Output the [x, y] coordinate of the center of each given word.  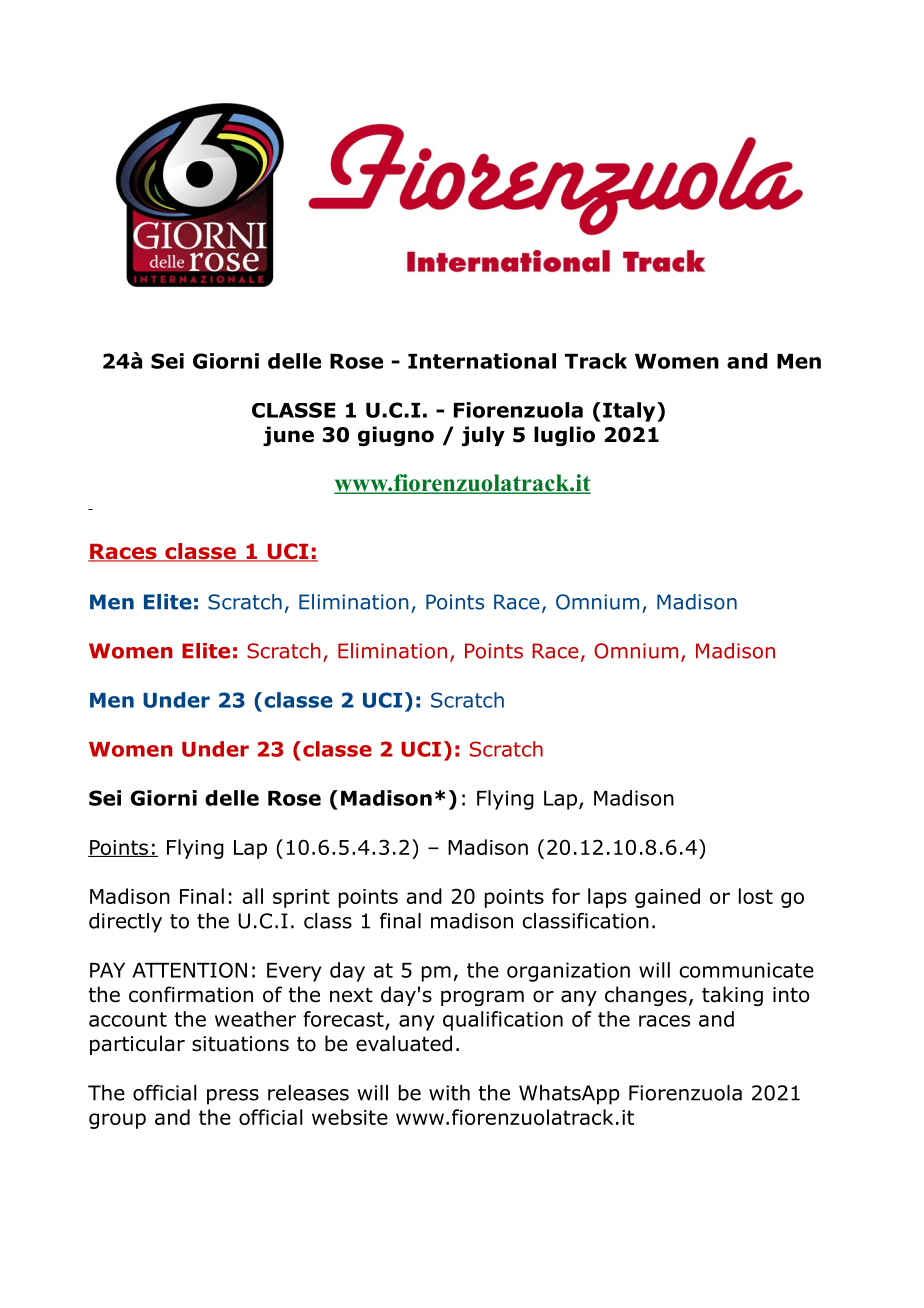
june [288, 436]
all [252, 896]
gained [667, 898]
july [483, 436]
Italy [630, 412]
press [233, 1097]
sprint [301, 898]
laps [607, 898]
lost [756, 896]
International [482, 361]
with [449, 1093]
